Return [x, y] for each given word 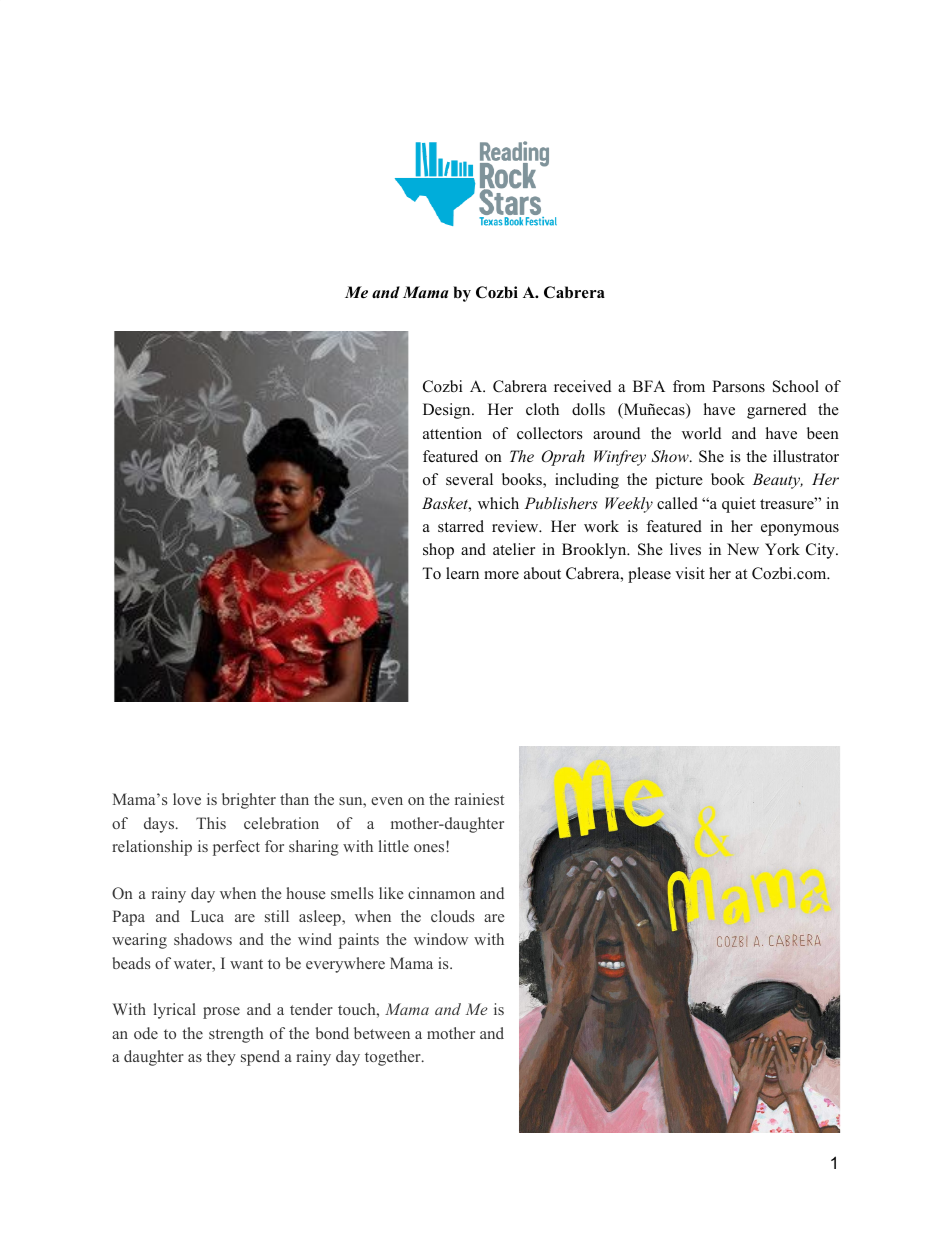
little [394, 846]
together [394, 1058]
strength [236, 1035]
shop [438, 551]
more [501, 575]
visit [690, 573]
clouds [452, 916]
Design [448, 411]
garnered [777, 411]
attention [452, 433]
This [211, 823]
